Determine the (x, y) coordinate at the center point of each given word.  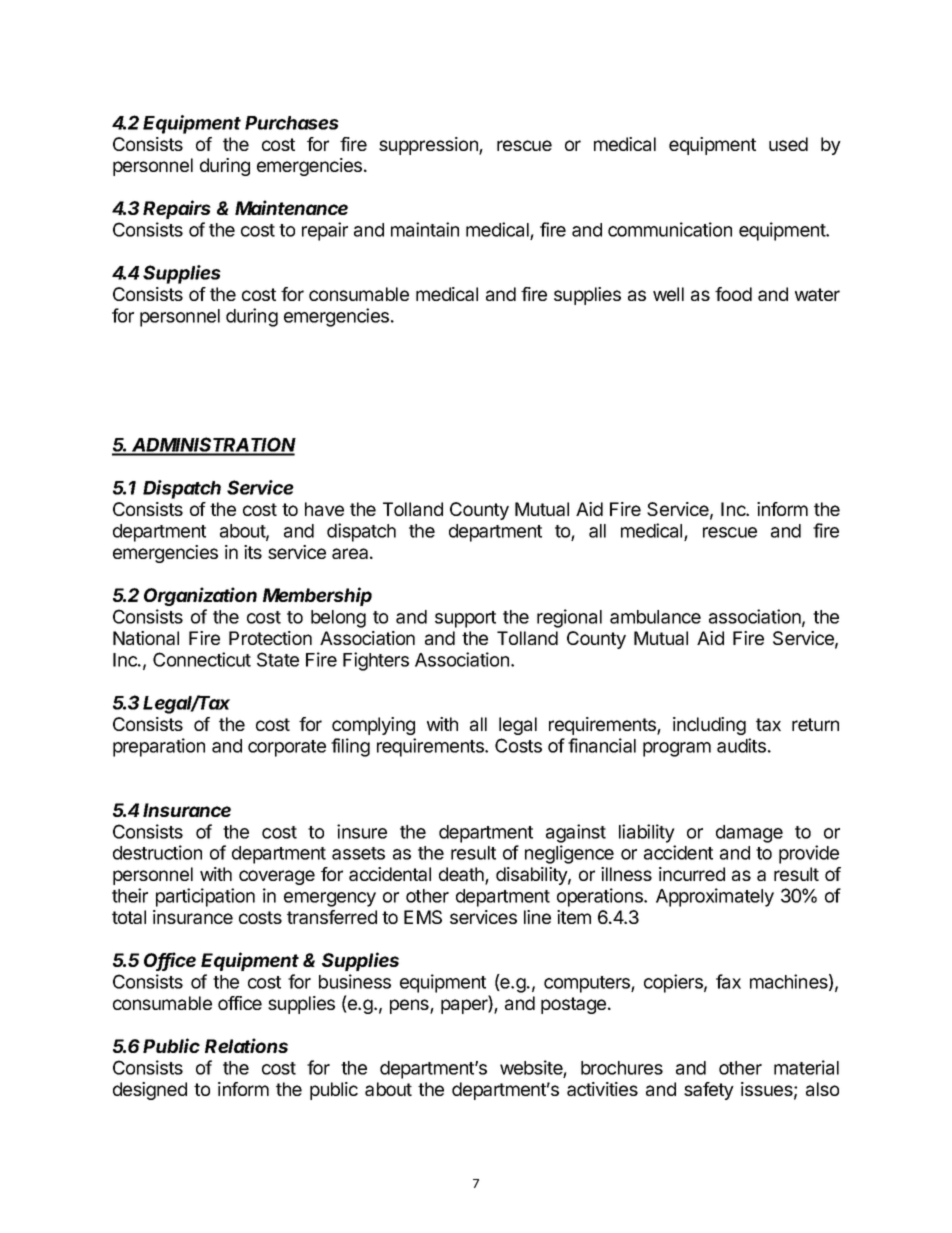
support (465, 619)
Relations (246, 1045)
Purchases (292, 123)
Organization (200, 596)
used (788, 144)
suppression (429, 146)
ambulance (655, 617)
